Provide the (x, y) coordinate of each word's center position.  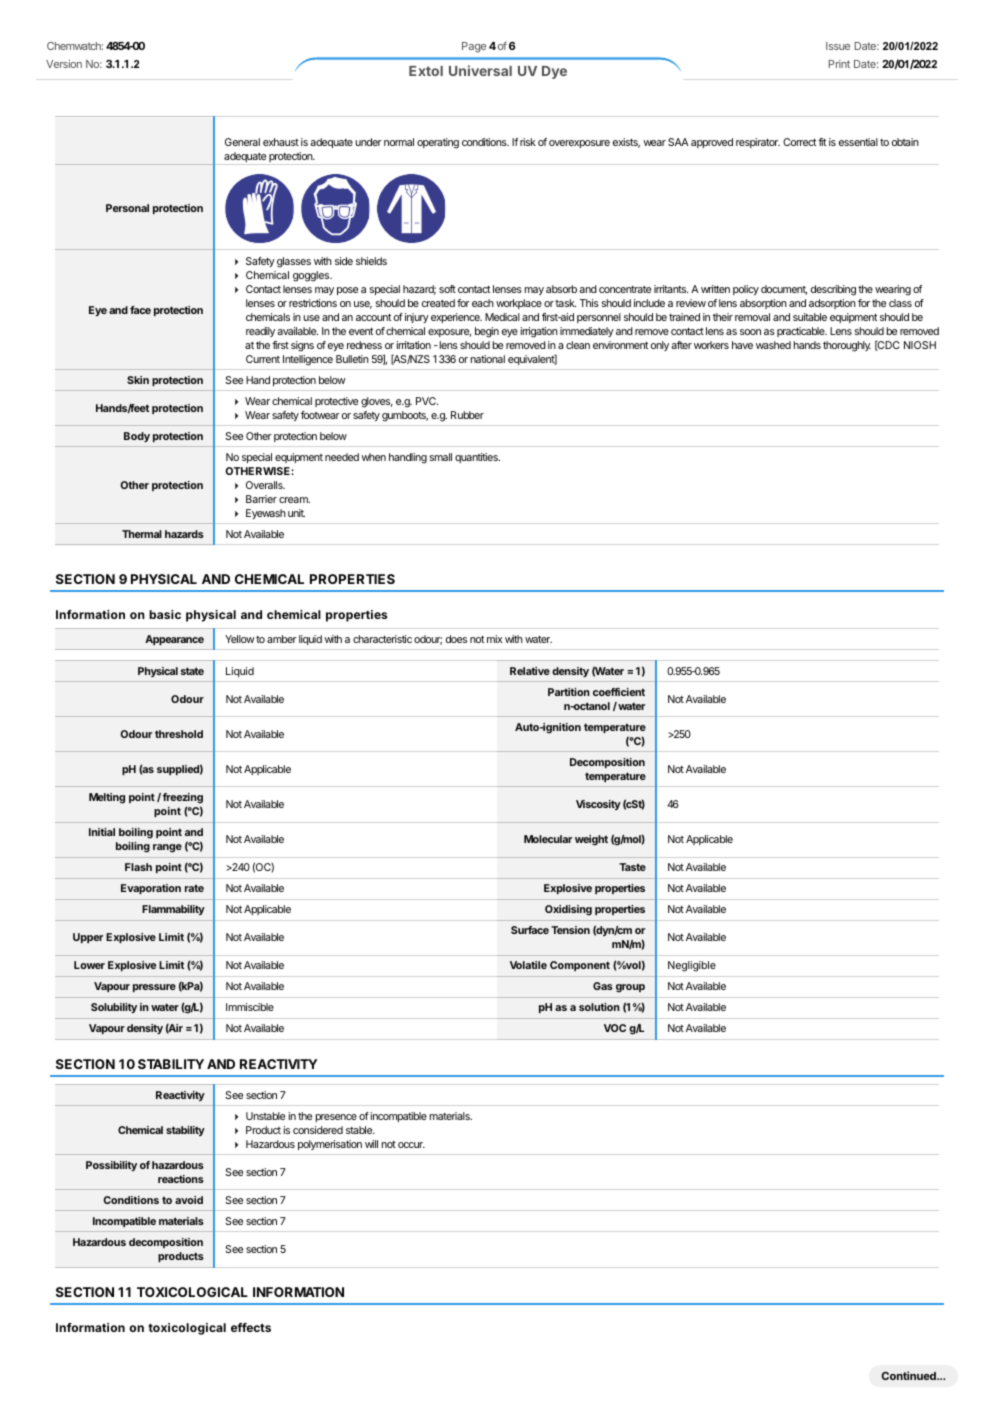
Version (64, 64)
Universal (480, 70)
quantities (477, 458)
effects (251, 1327)
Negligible (692, 966)
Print (839, 64)
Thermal (142, 534)
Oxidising (568, 910)
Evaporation (151, 889)
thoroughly (847, 346)
